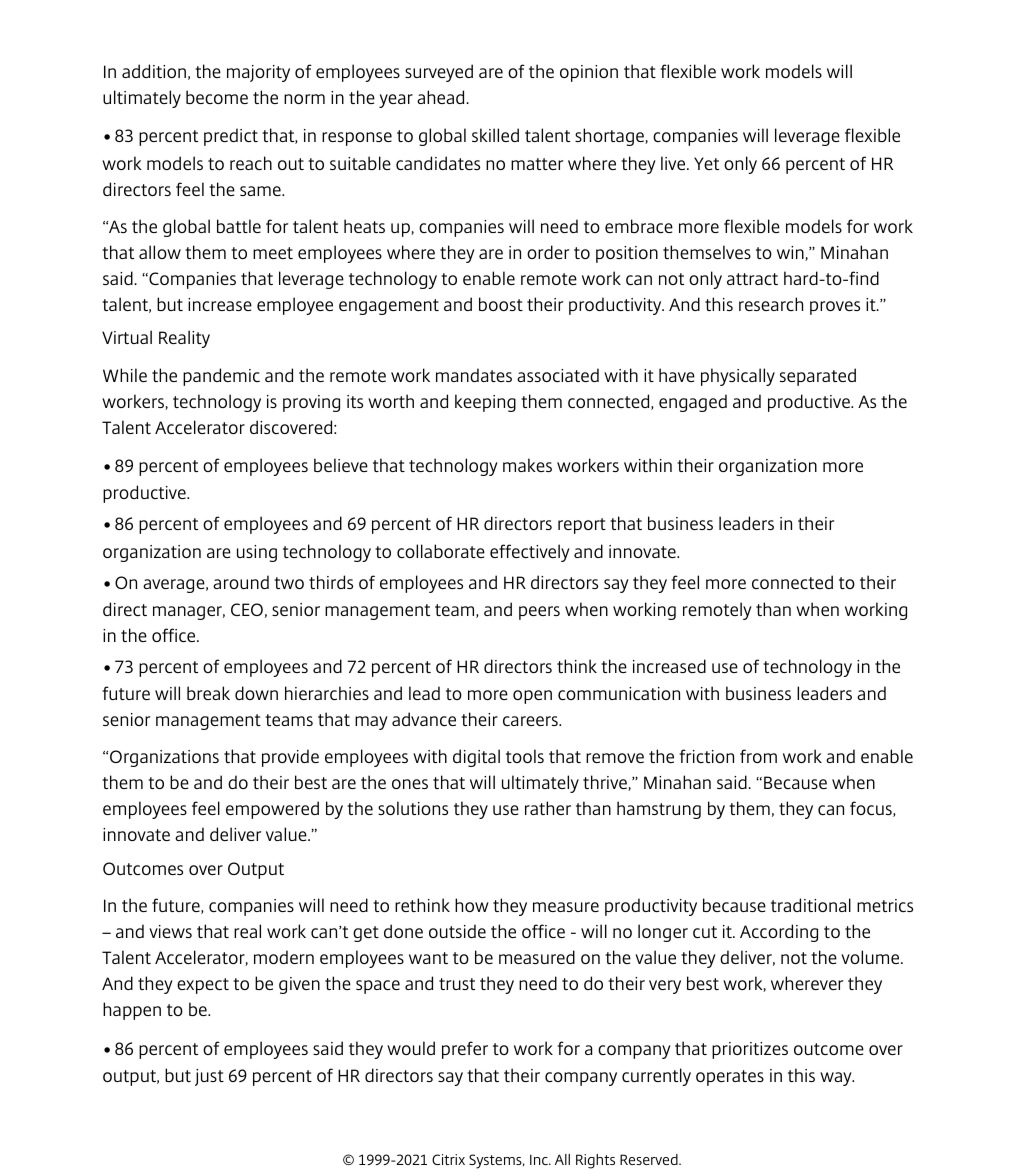 The image size is (1024, 1176). I want to click on skilled, so click(495, 135).
